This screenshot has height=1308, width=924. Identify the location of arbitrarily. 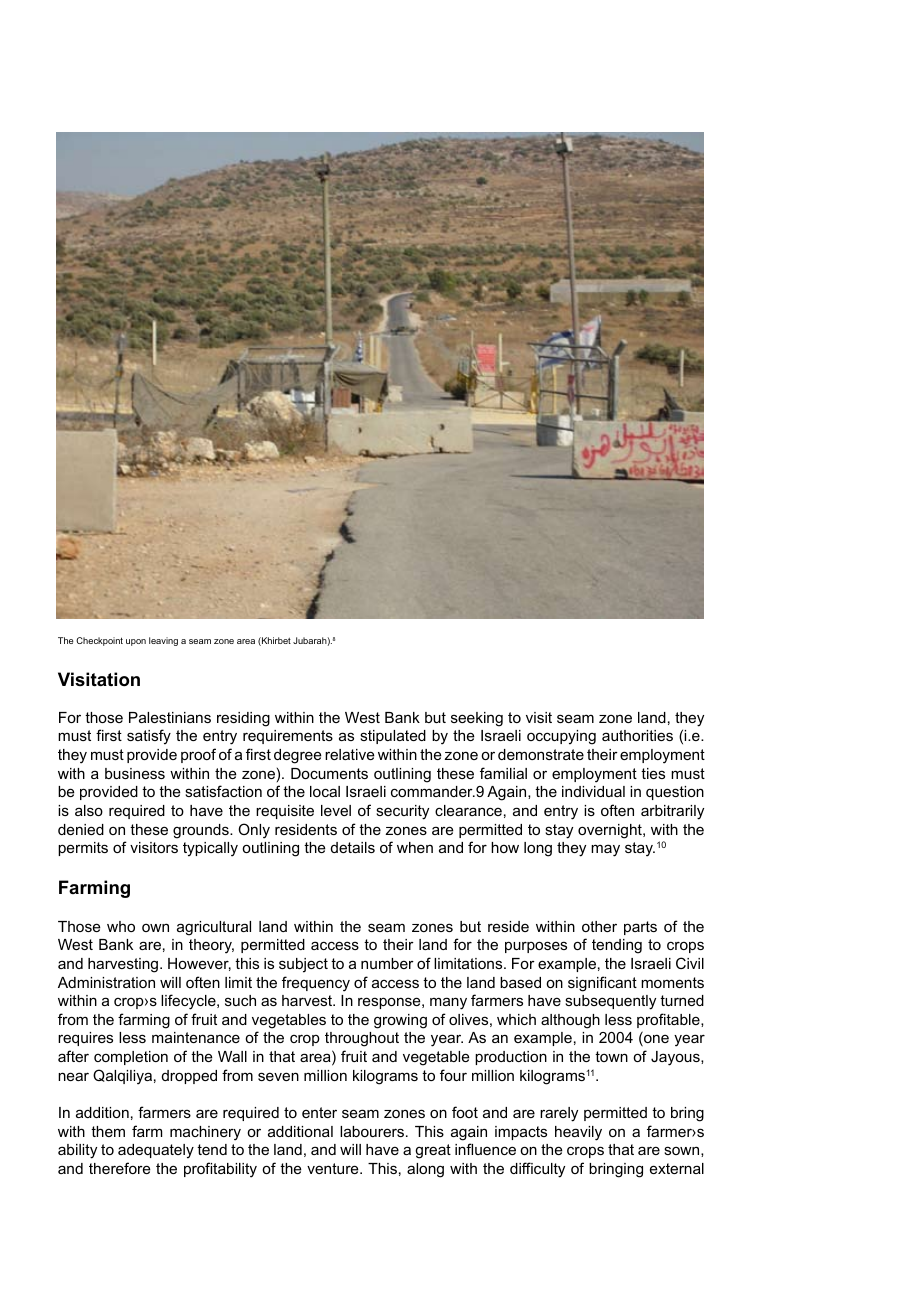
(672, 812).
